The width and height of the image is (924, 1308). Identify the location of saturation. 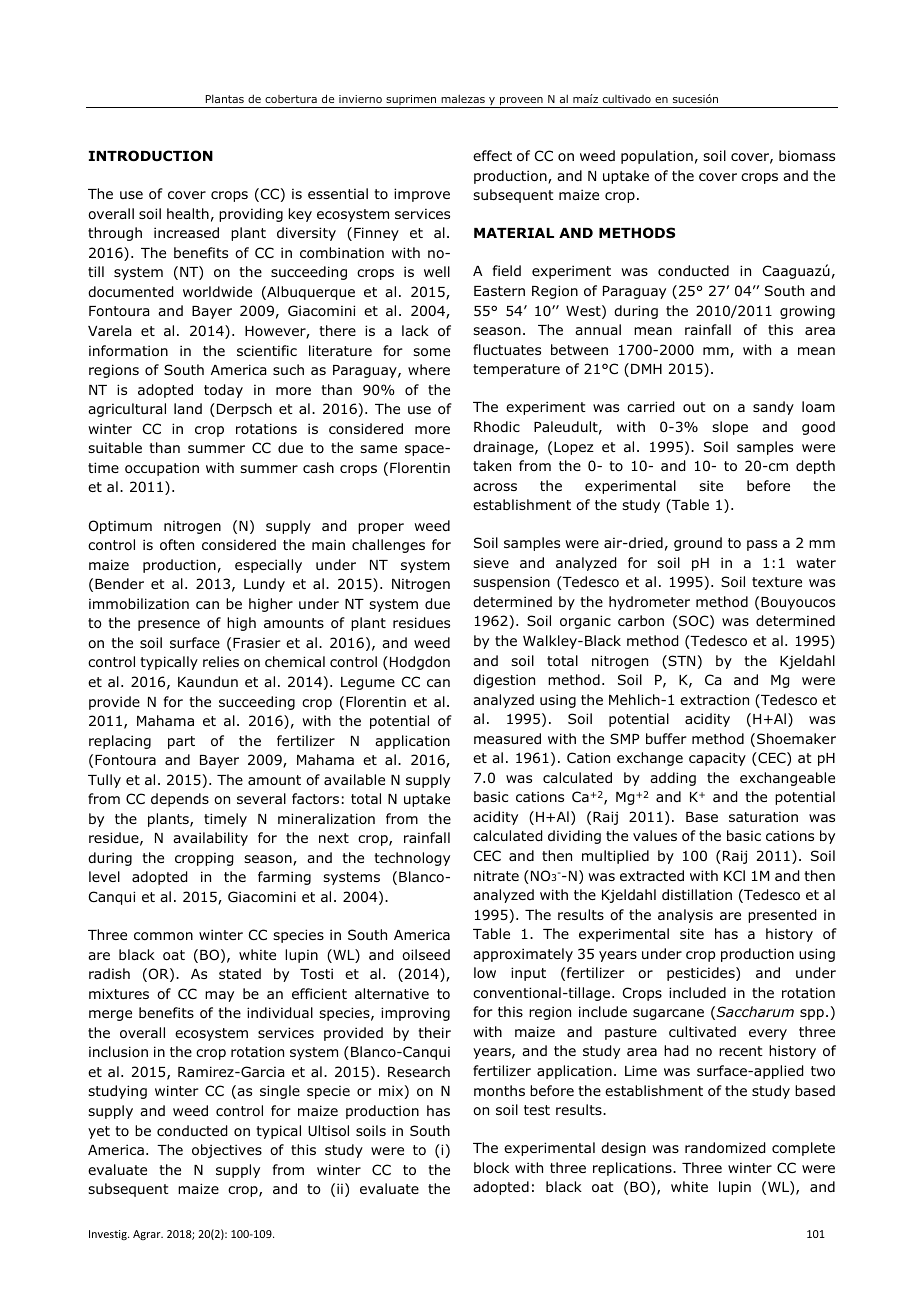
(763, 817).
